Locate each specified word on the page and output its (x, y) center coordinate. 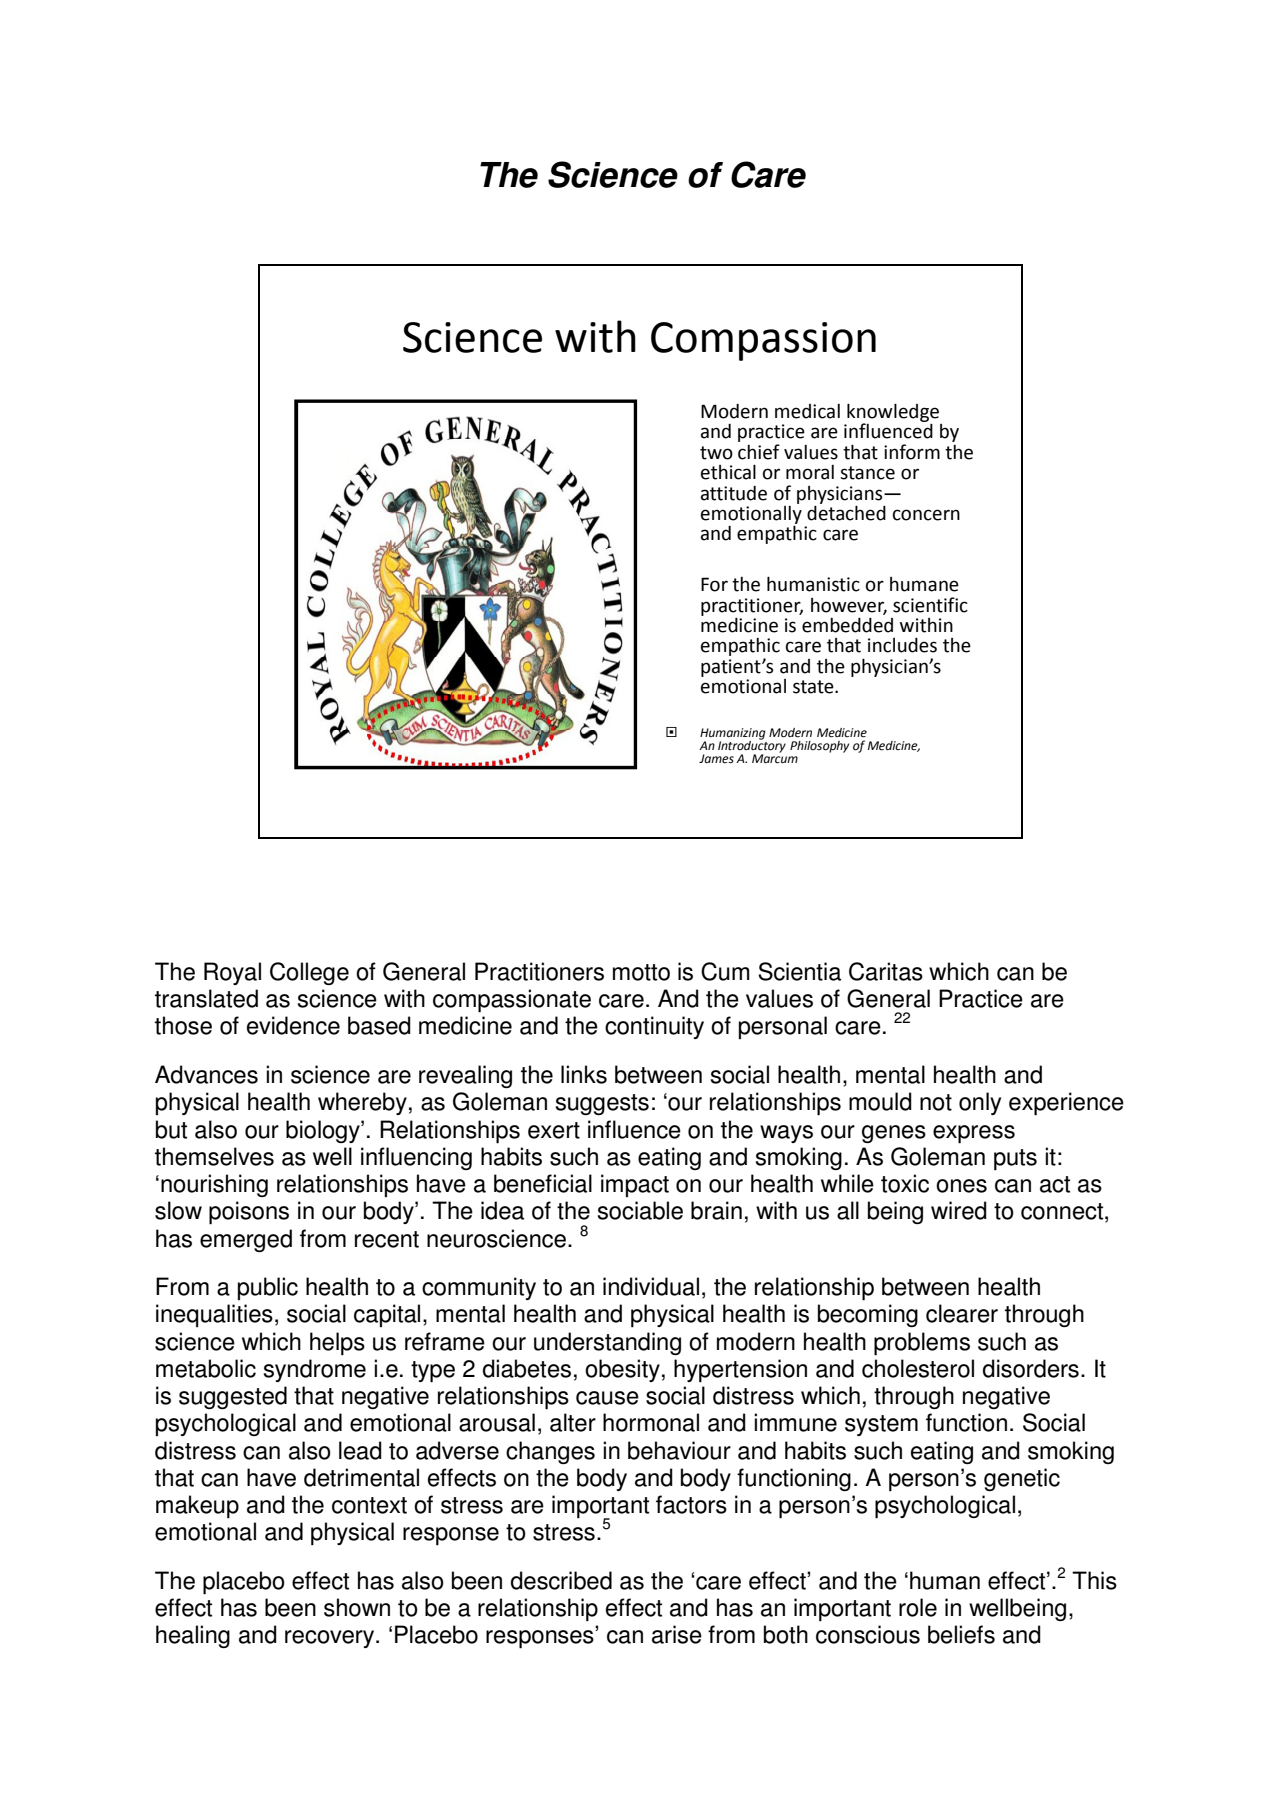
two (716, 453)
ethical (728, 472)
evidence (293, 1025)
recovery (331, 1639)
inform (912, 452)
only (980, 1103)
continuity (654, 1027)
